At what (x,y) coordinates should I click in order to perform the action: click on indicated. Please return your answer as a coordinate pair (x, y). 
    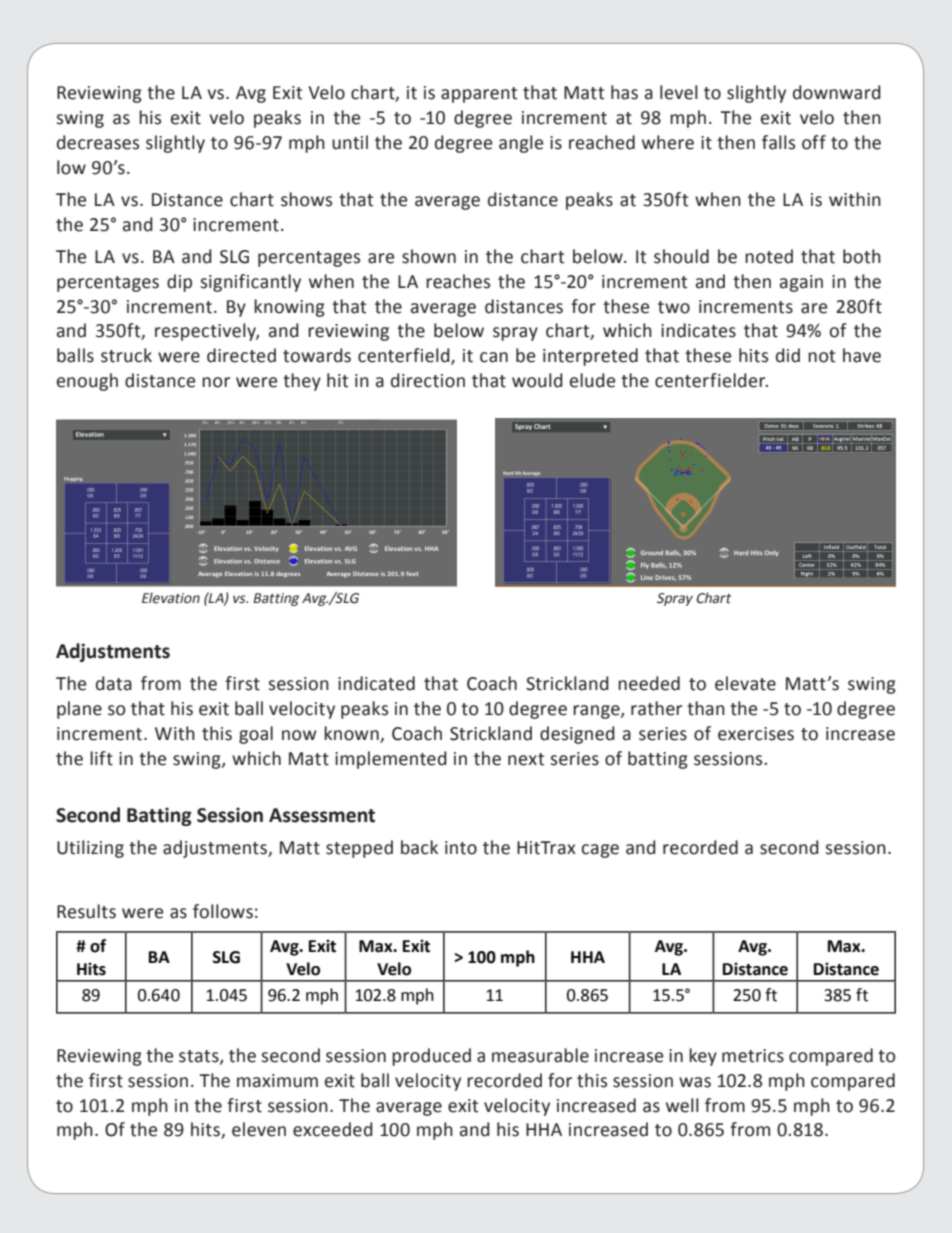
    Looking at the image, I should click on (376, 683).
